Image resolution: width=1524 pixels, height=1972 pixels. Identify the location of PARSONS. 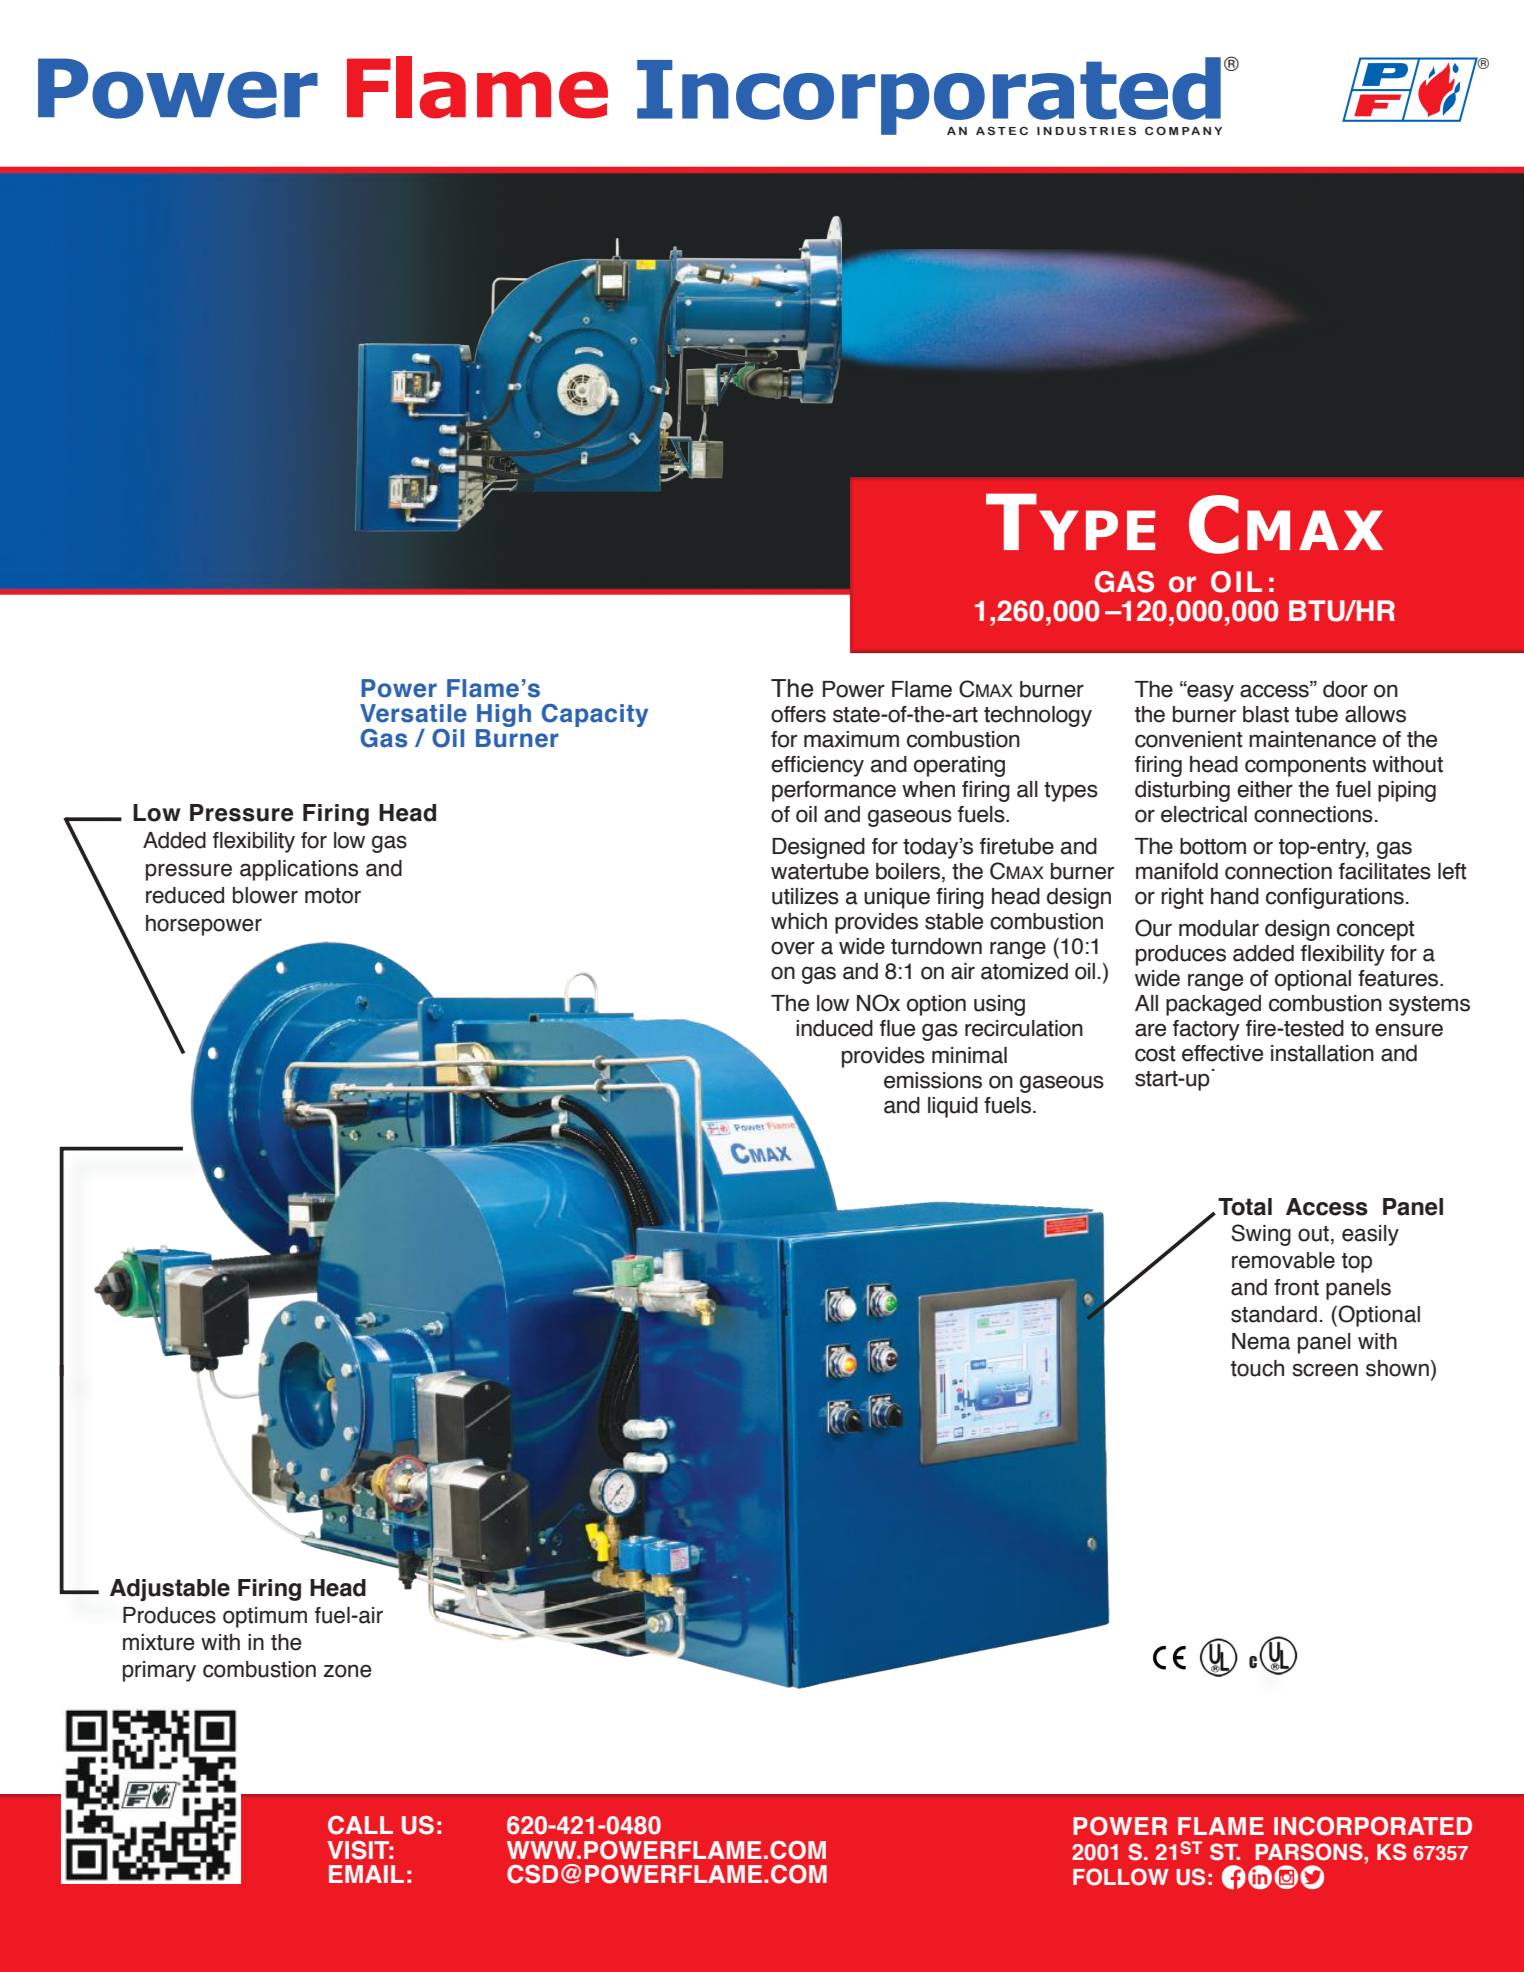
(1310, 1852).
